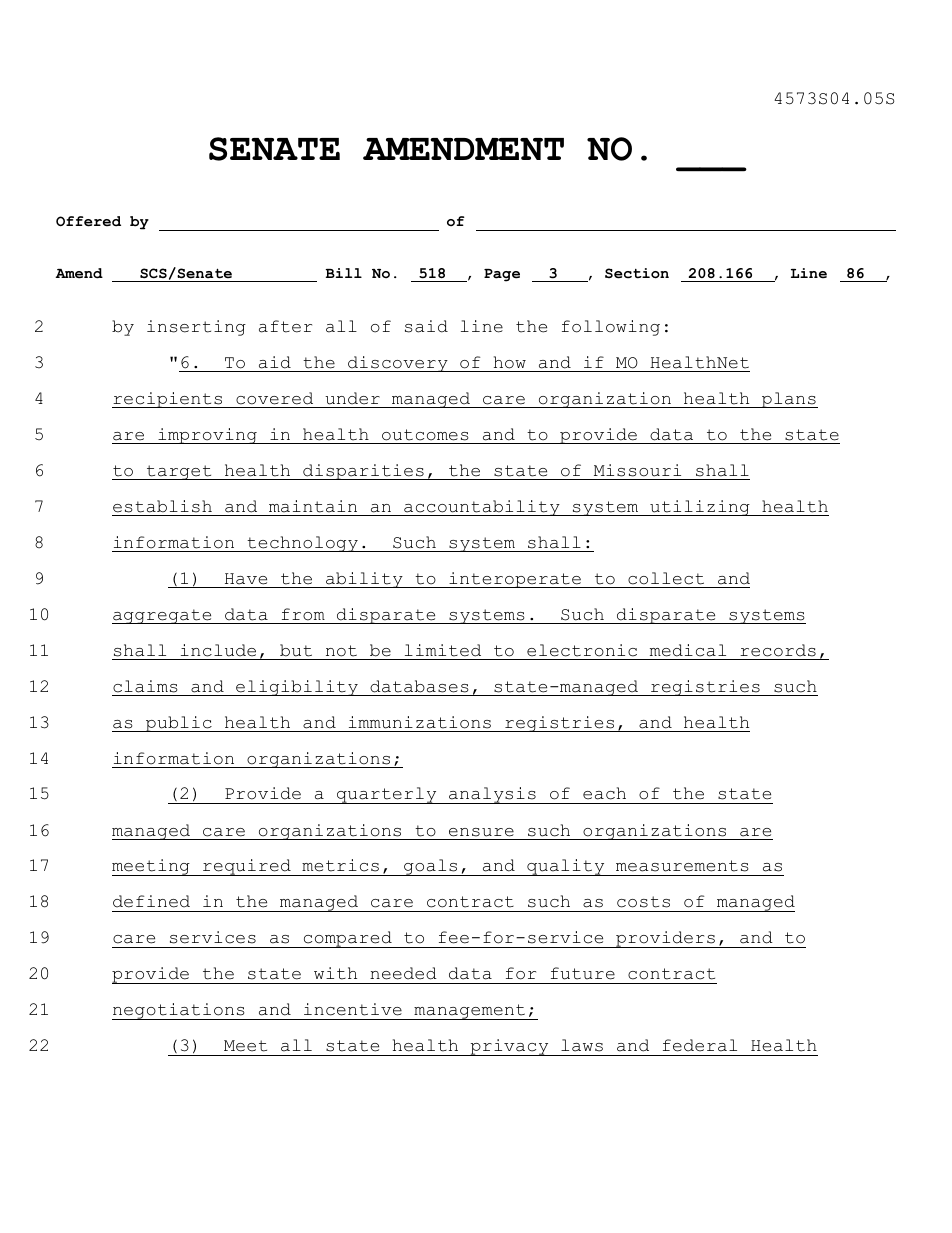  Describe the element at coordinates (688, 650) in the screenshot. I see `medical` at that location.
